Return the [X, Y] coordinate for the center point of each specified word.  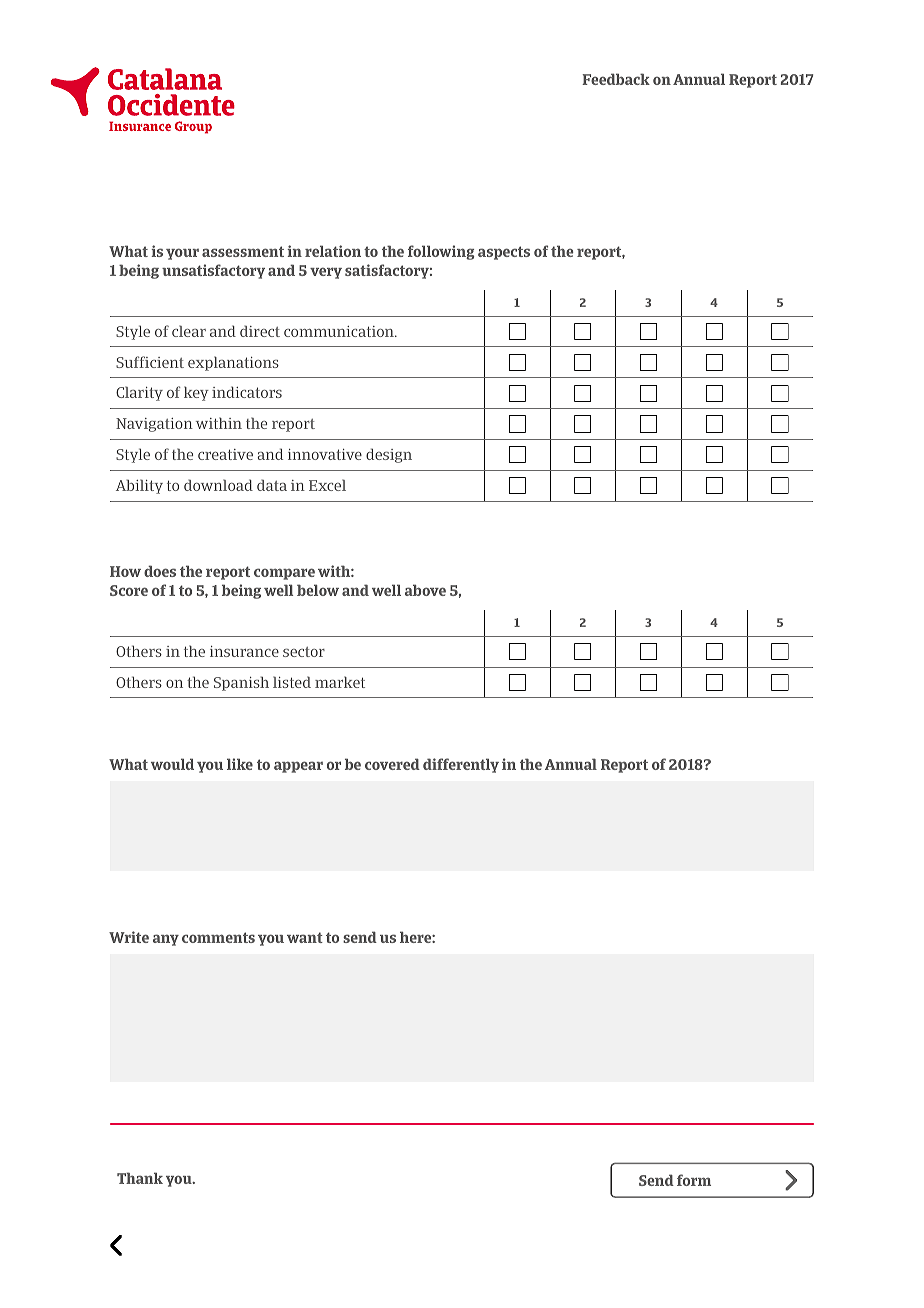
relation [333, 251]
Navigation [154, 425]
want [305, 937]
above [425, 590]
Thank [140, 1178]
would [172, 764]
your [182, 254]
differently [461, 765]
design [389, 455]
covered [392, 764]
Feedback [616, 79]
